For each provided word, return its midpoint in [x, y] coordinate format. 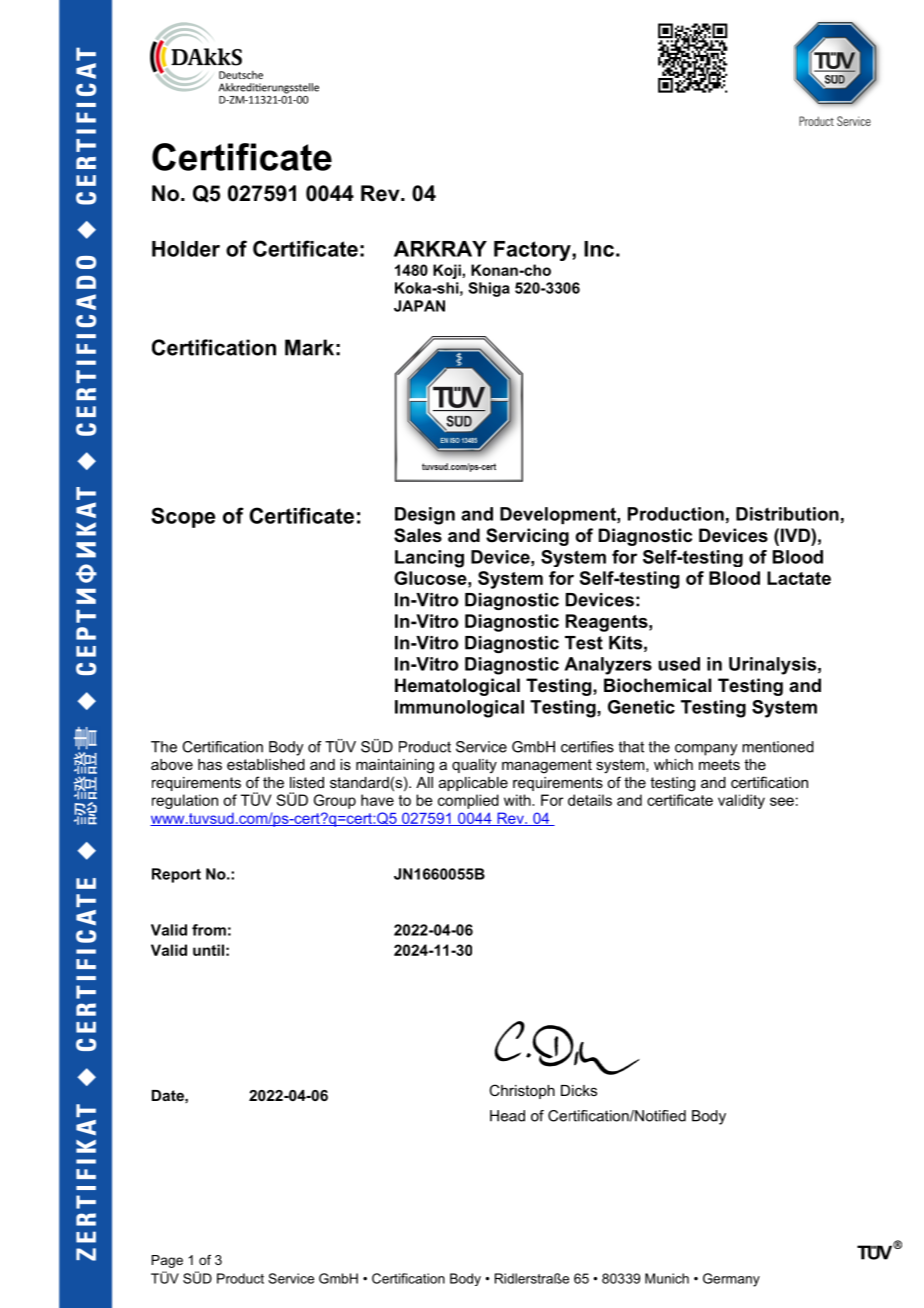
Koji [447, 271]
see [782, 801]
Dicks [579, 1090]
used [679, 664]
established [266, 764]
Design [425, 516]
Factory [533, 251]
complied [468, 801]
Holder [186, 249]
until [208, 950]
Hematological [457, 687]
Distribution [787, 514]
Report [176, 875]
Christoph [522, 1091]
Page [167, 1261]
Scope [183, 517]
